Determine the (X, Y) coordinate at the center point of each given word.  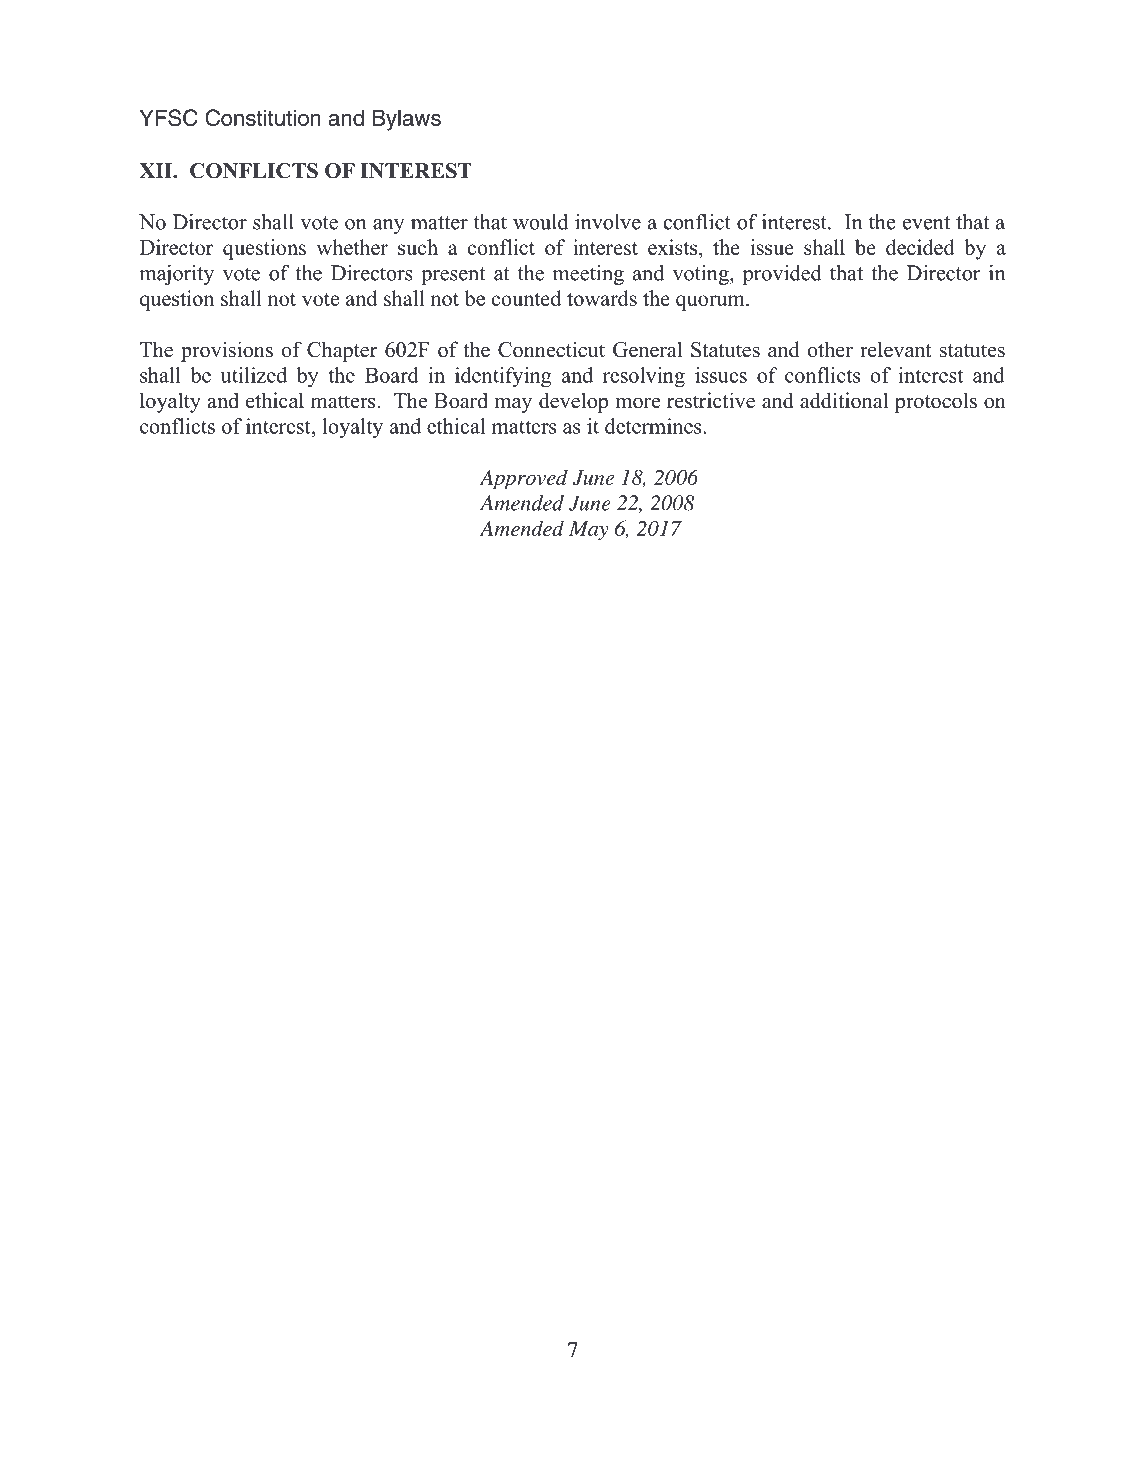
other (830, 349)
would (540, 222)
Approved (524, 480)
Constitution (263, 117)
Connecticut (551, 349)
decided (920, 247)
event (926, 223)
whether (352, 247)
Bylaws (407, 120)
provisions (227, 351)
